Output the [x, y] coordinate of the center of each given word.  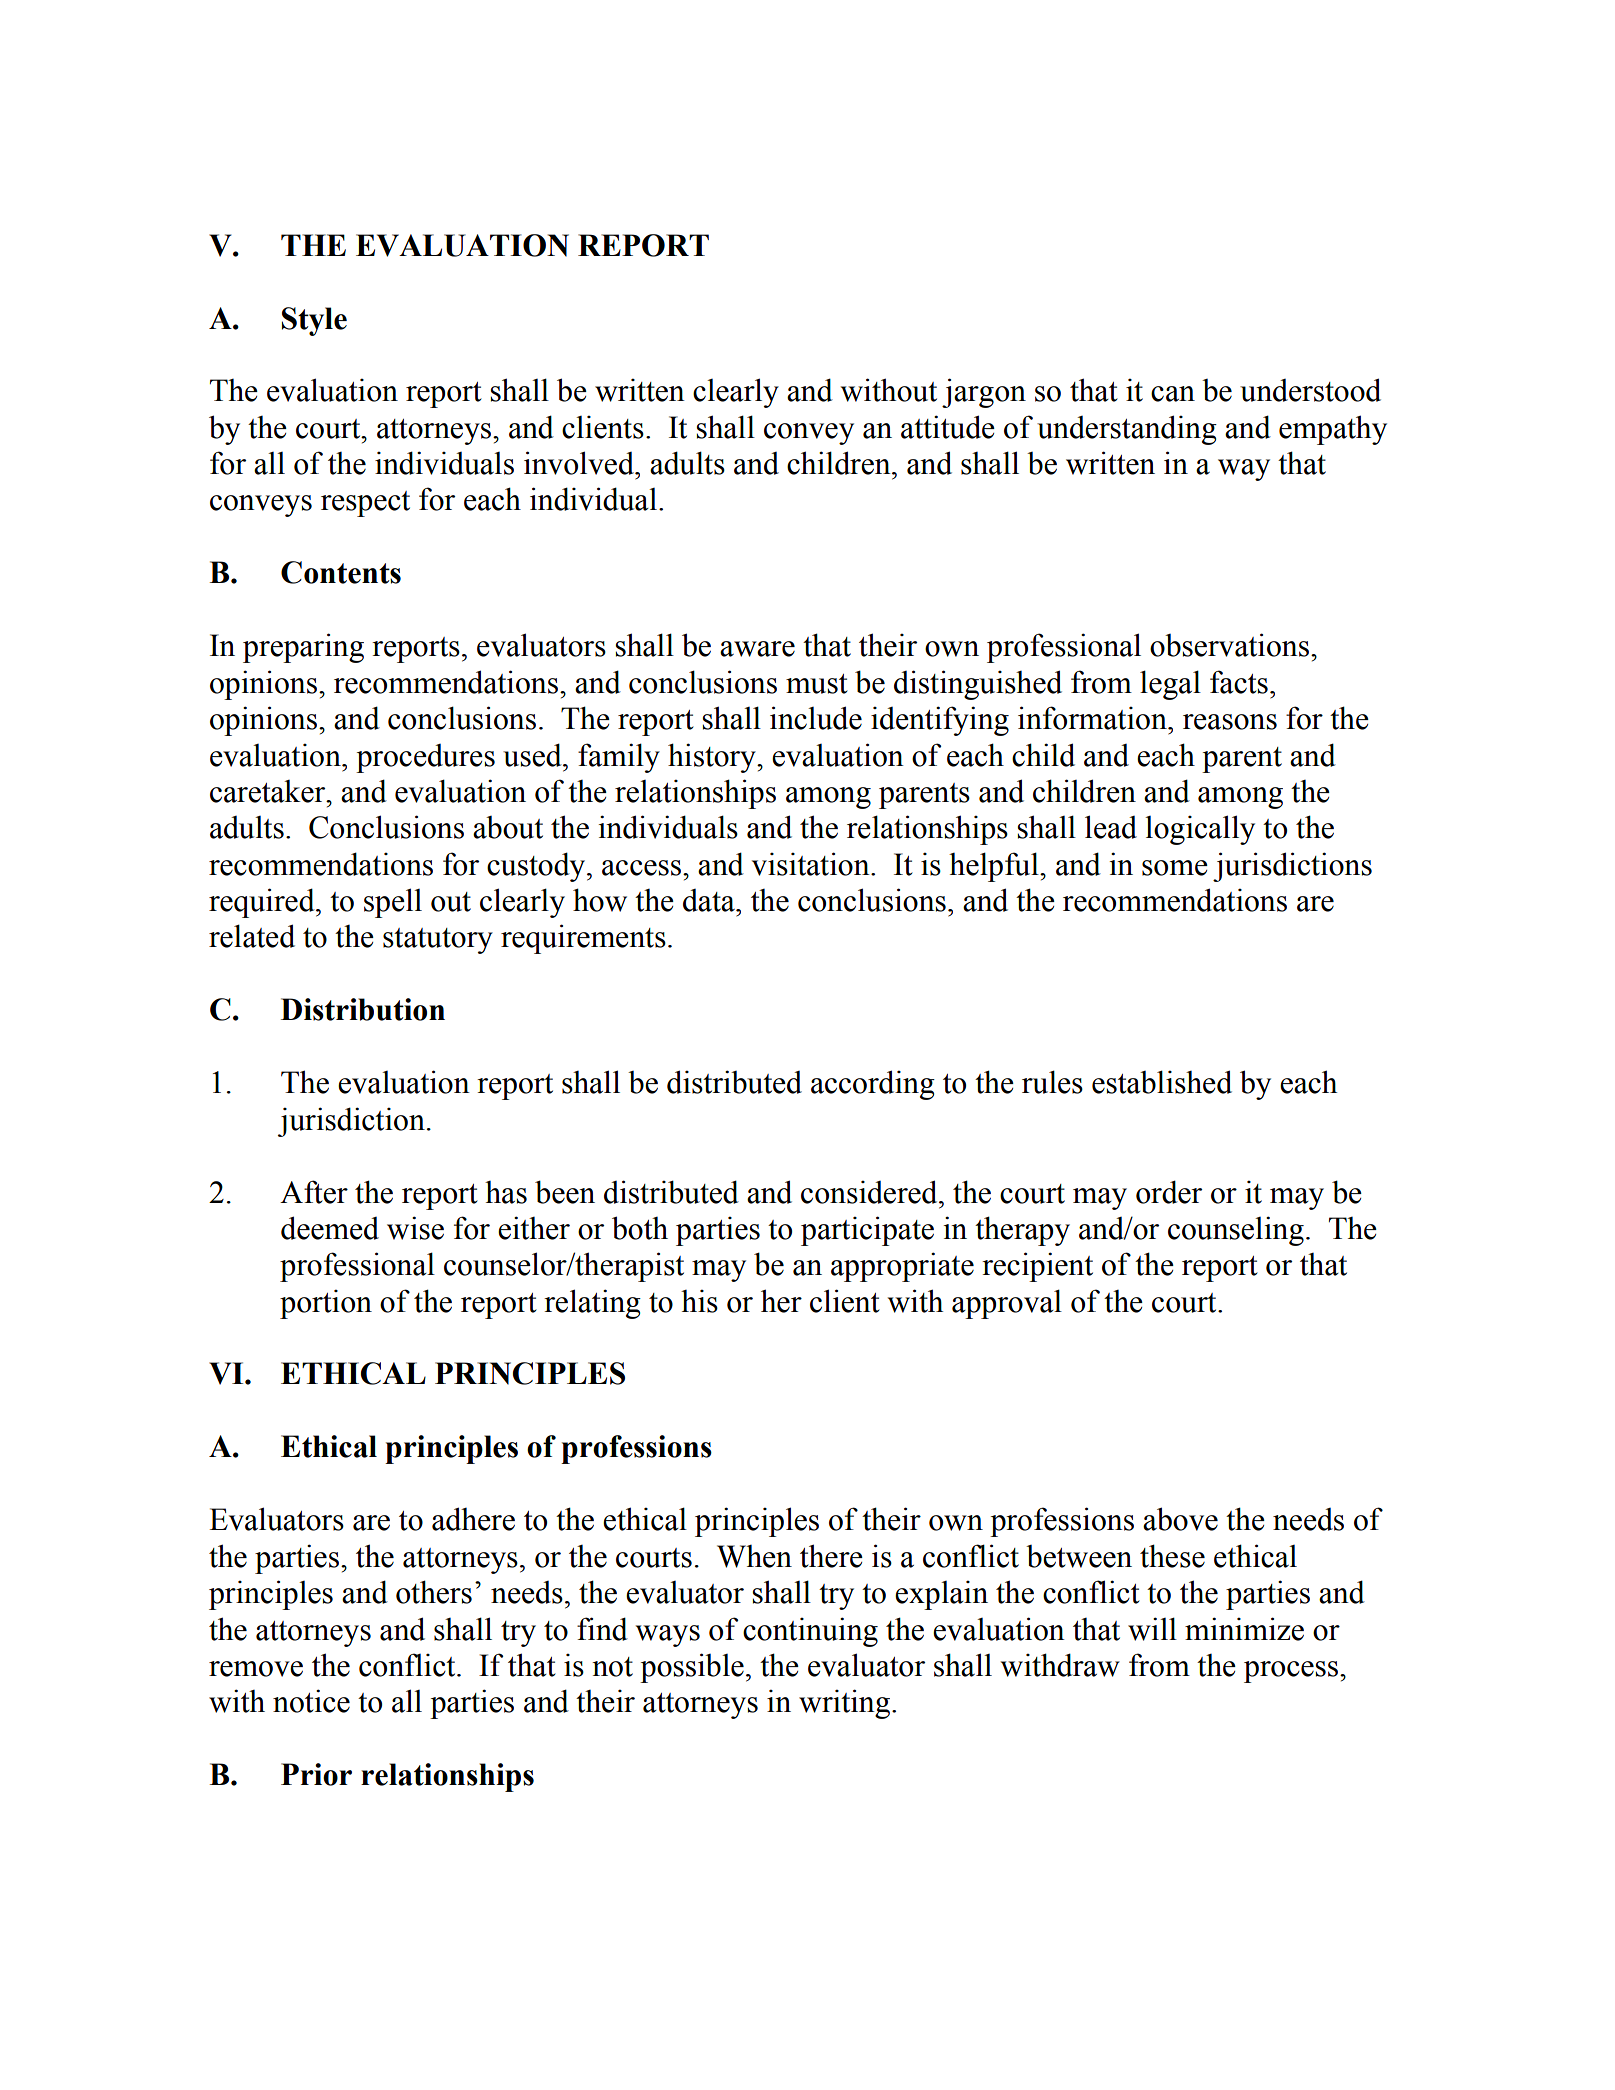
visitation [812, 864]
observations [1229, 645]
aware [757, 649]
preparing [303, 648]
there [831, 1556]
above [1180, 1519]
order [1169, 1192]
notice [311, 1701]
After [314, 1192]
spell [393, 903]
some [1175, 868]
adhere [473, 1519]
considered [870, 1192]
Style [314, 321]
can [1173, 394]
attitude [948, 427]
